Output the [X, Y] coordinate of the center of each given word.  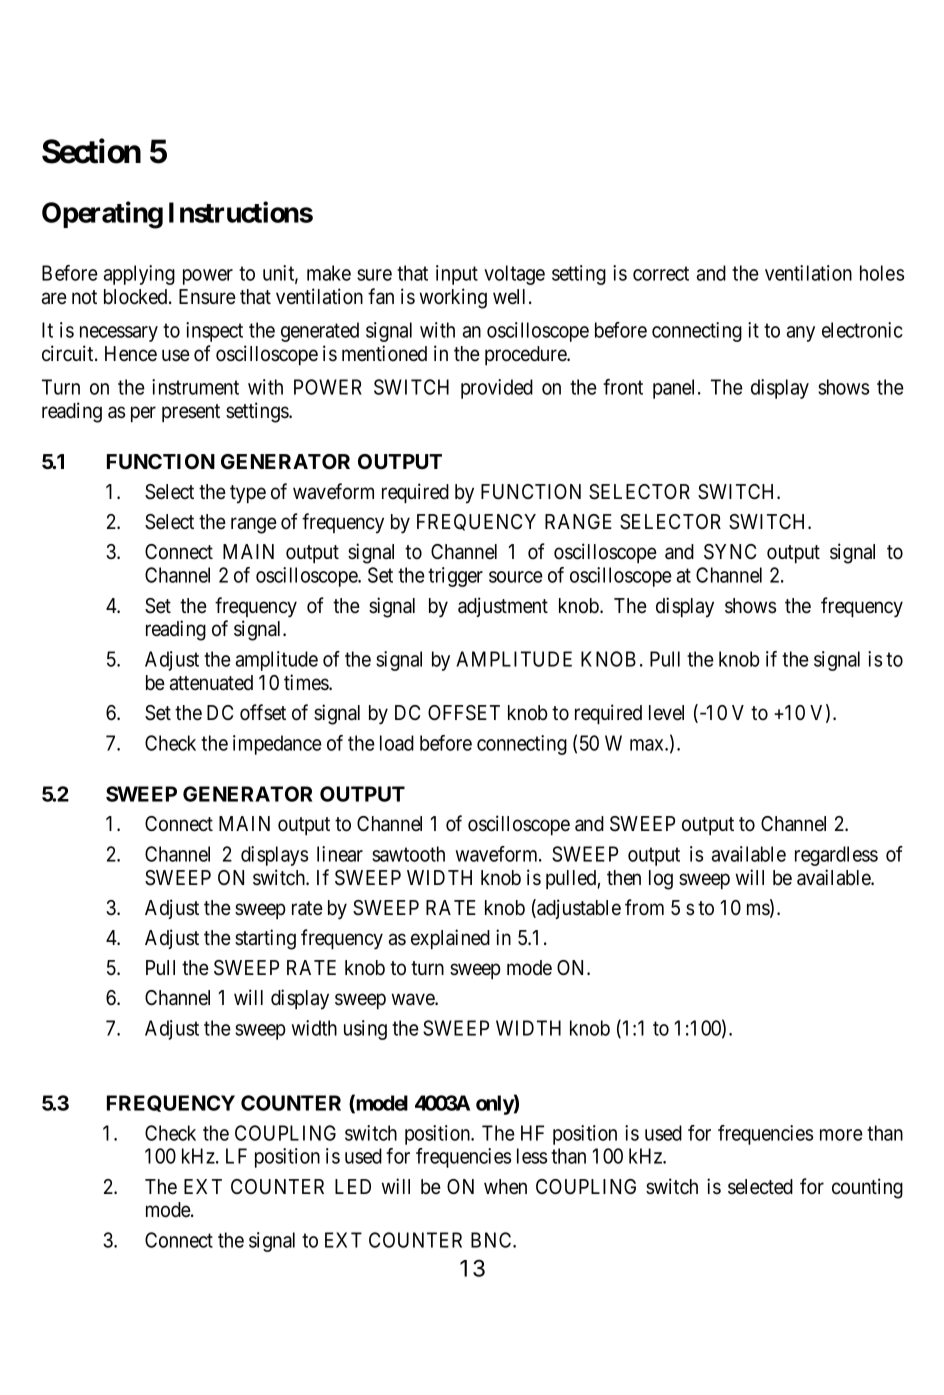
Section [91, 151]
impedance [277, 745]
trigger [455, 577]
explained [450, 939]
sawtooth [408, 854]
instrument [195, 387]
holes [882, 273]
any [801, 334]
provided [497, 389]
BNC [492, 1240]
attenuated [211, 683]
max [648, 745]
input [457, 275]
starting [265, 939]
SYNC [730, 552]
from [644, 907]
